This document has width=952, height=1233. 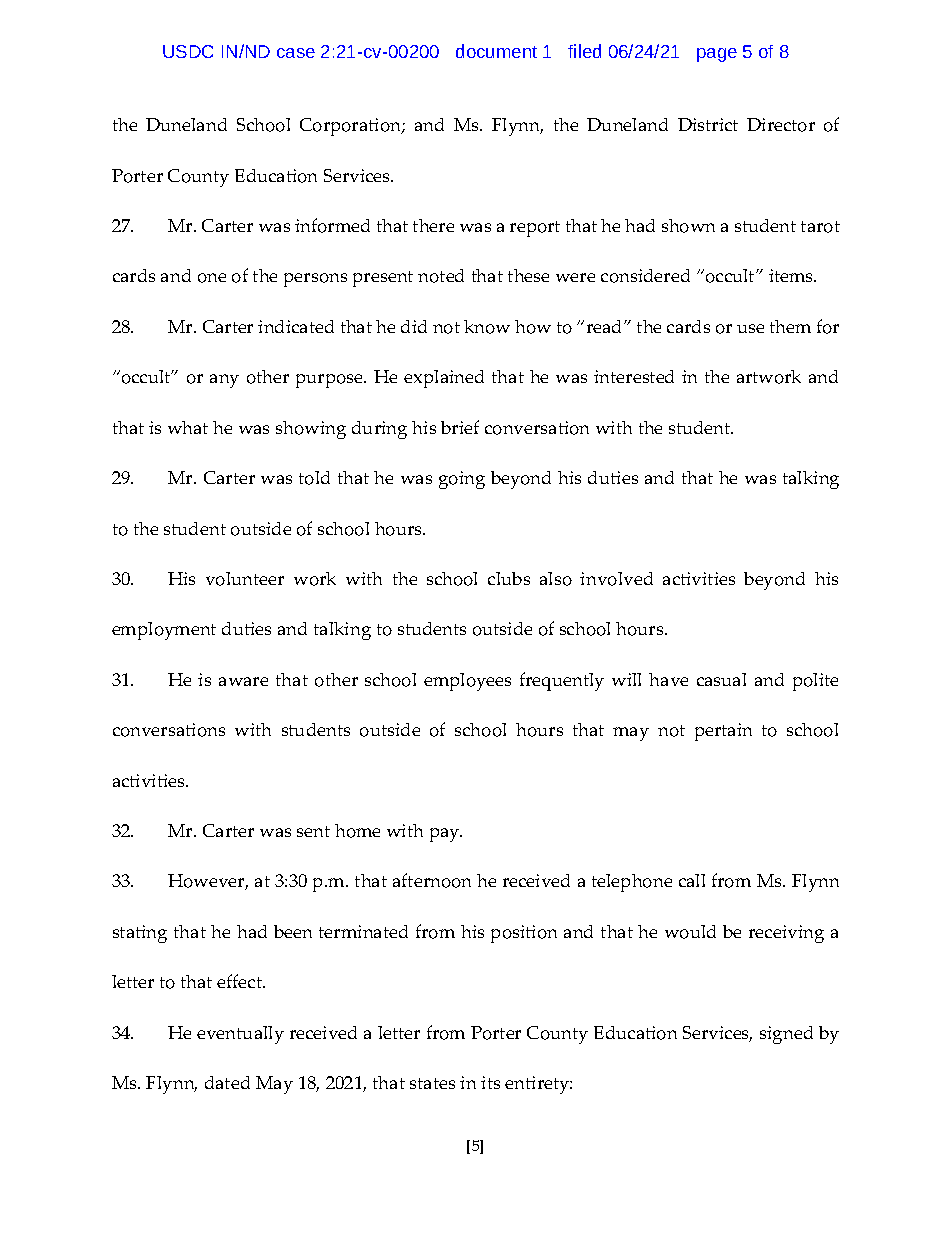 I want to click on eventually, so click(x=240, y=1035).
